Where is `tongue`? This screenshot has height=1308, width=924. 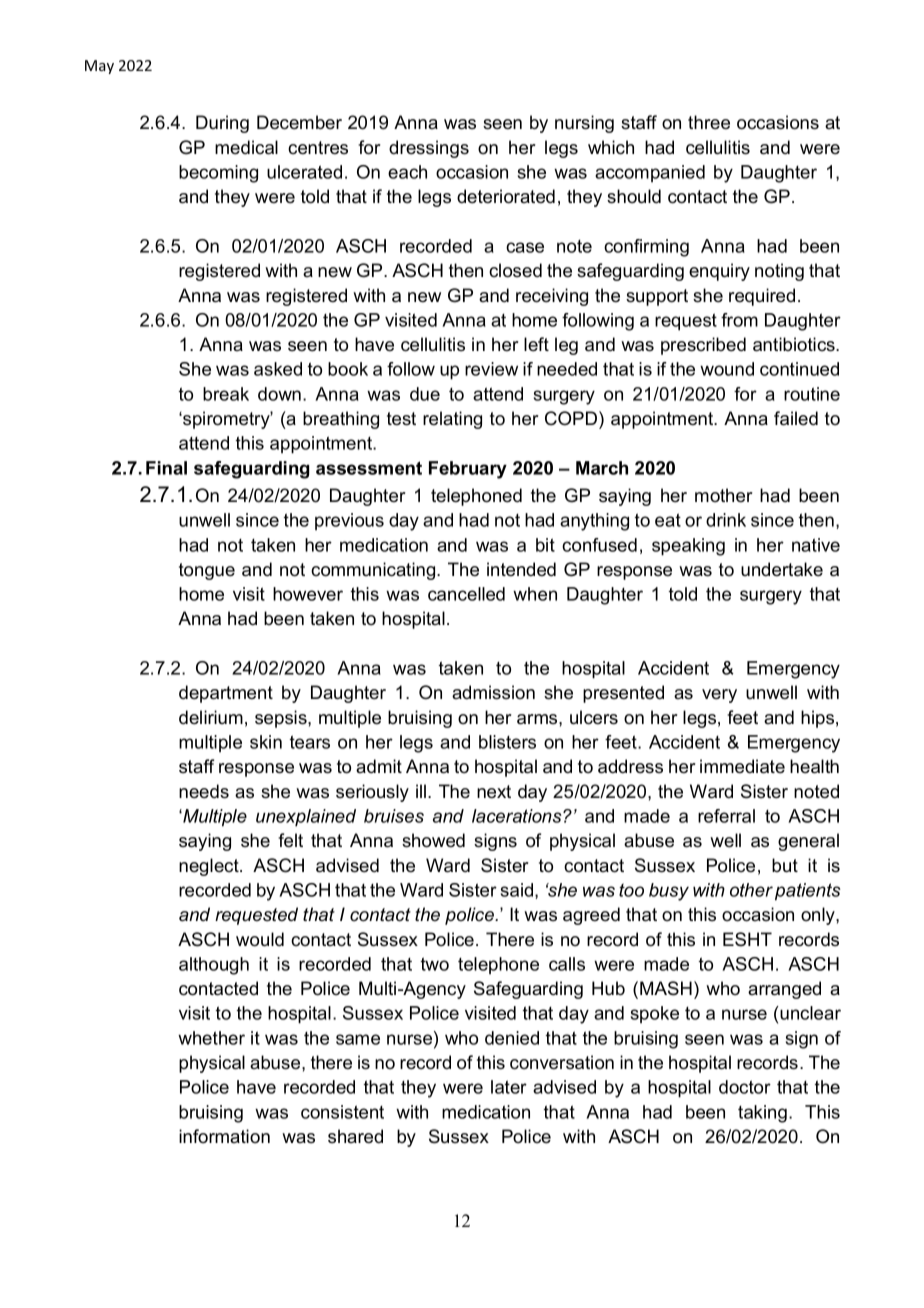 tongue is located at coordinates (207, 571).
